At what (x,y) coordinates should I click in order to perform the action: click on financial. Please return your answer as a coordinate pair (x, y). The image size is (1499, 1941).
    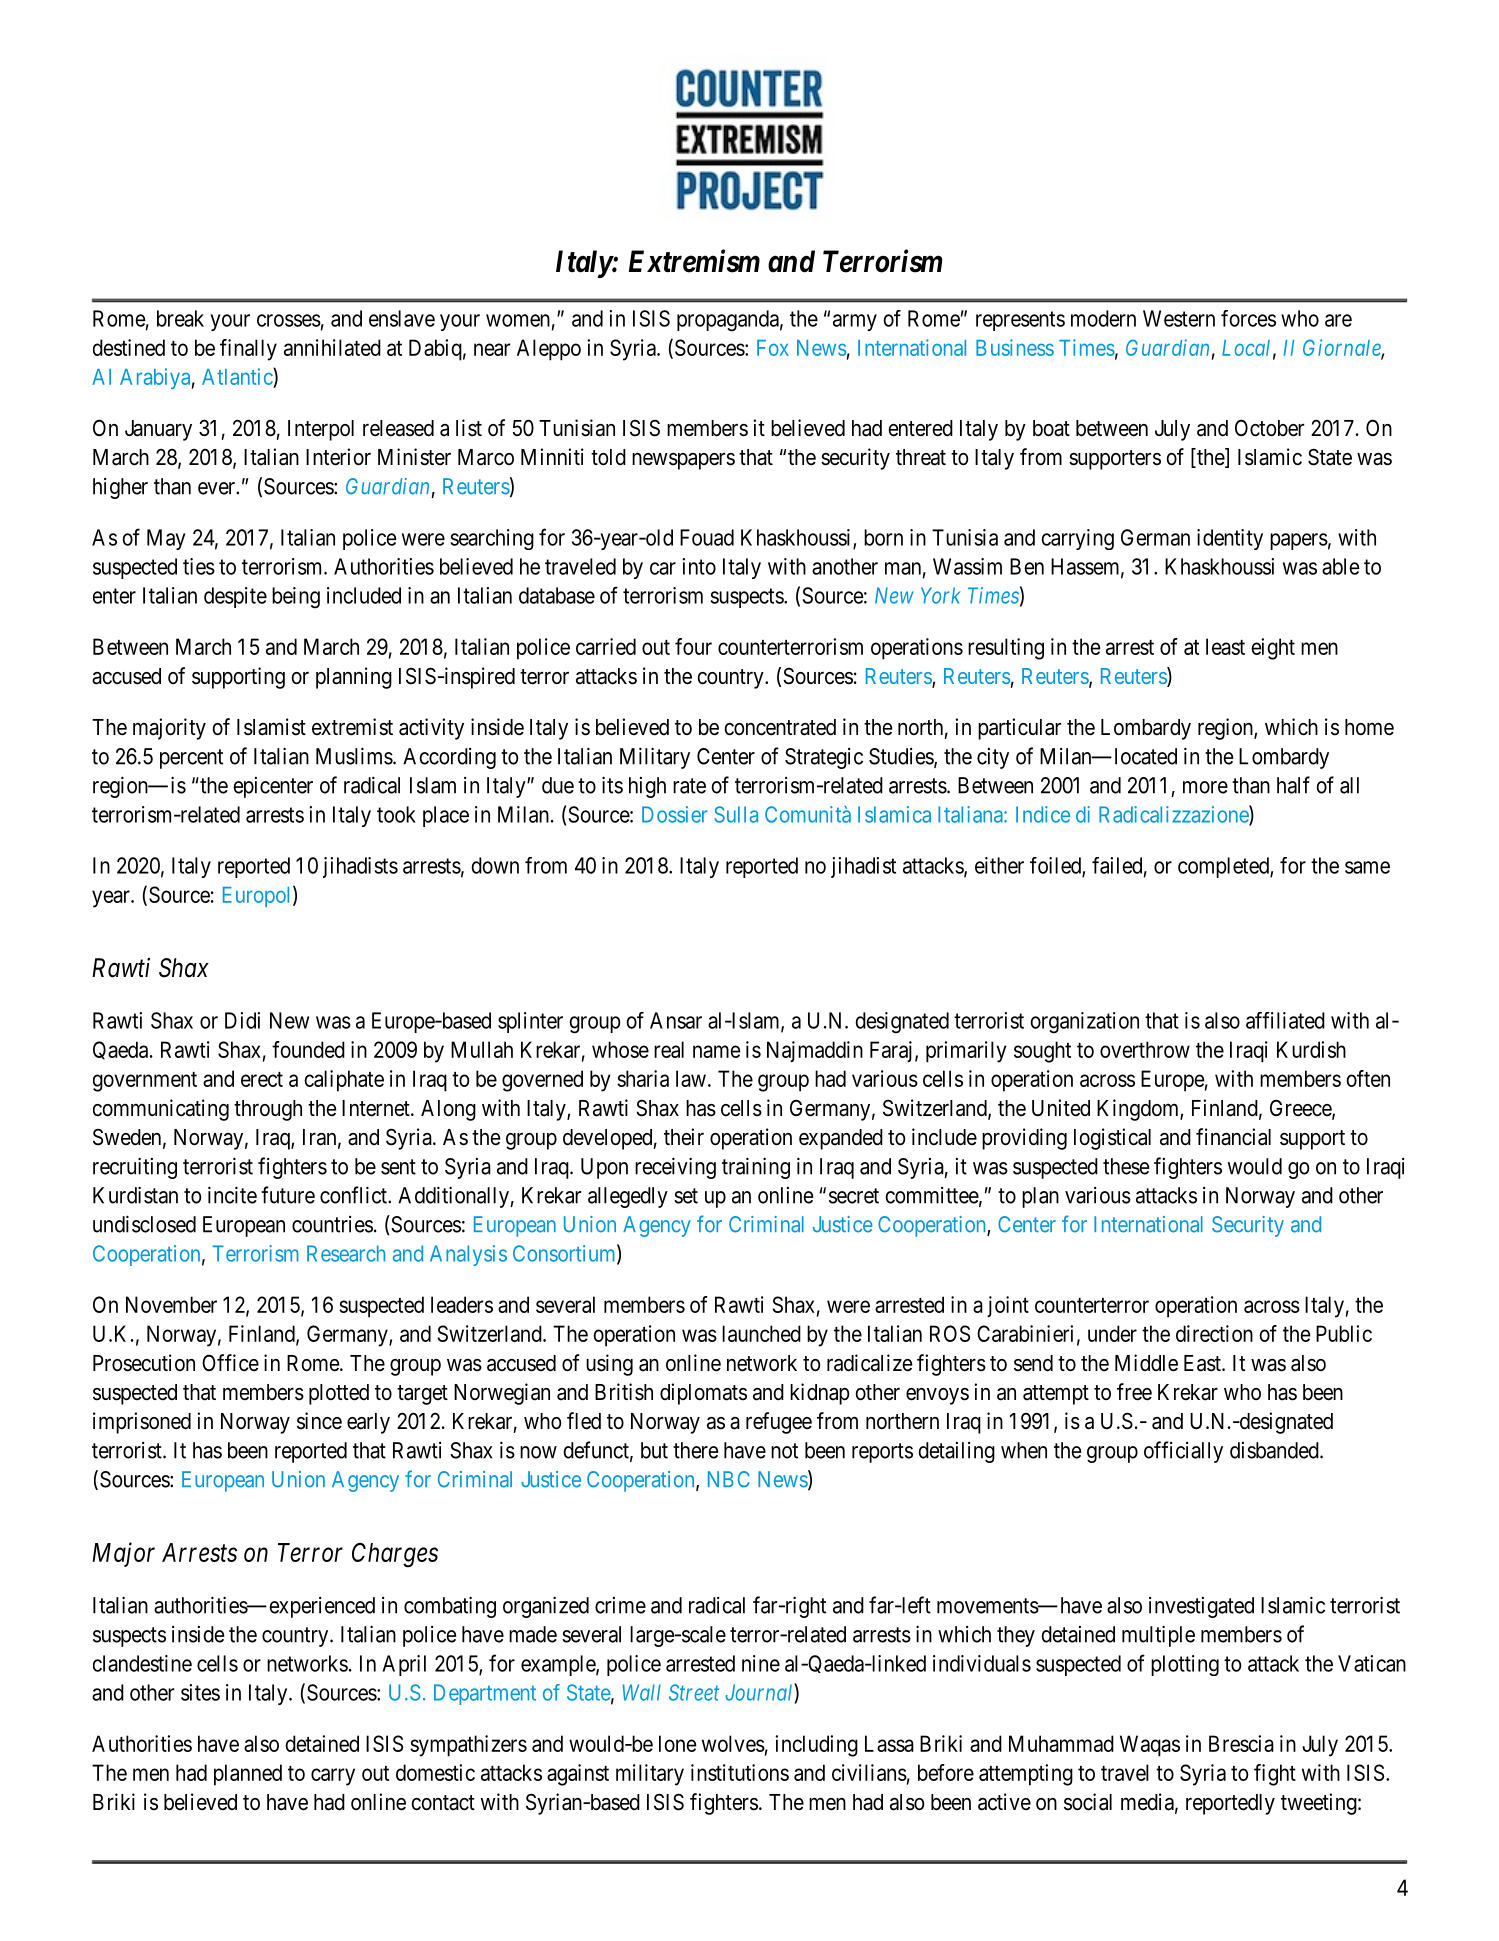
    Looking at the image, I should click on (1233, 1137).
